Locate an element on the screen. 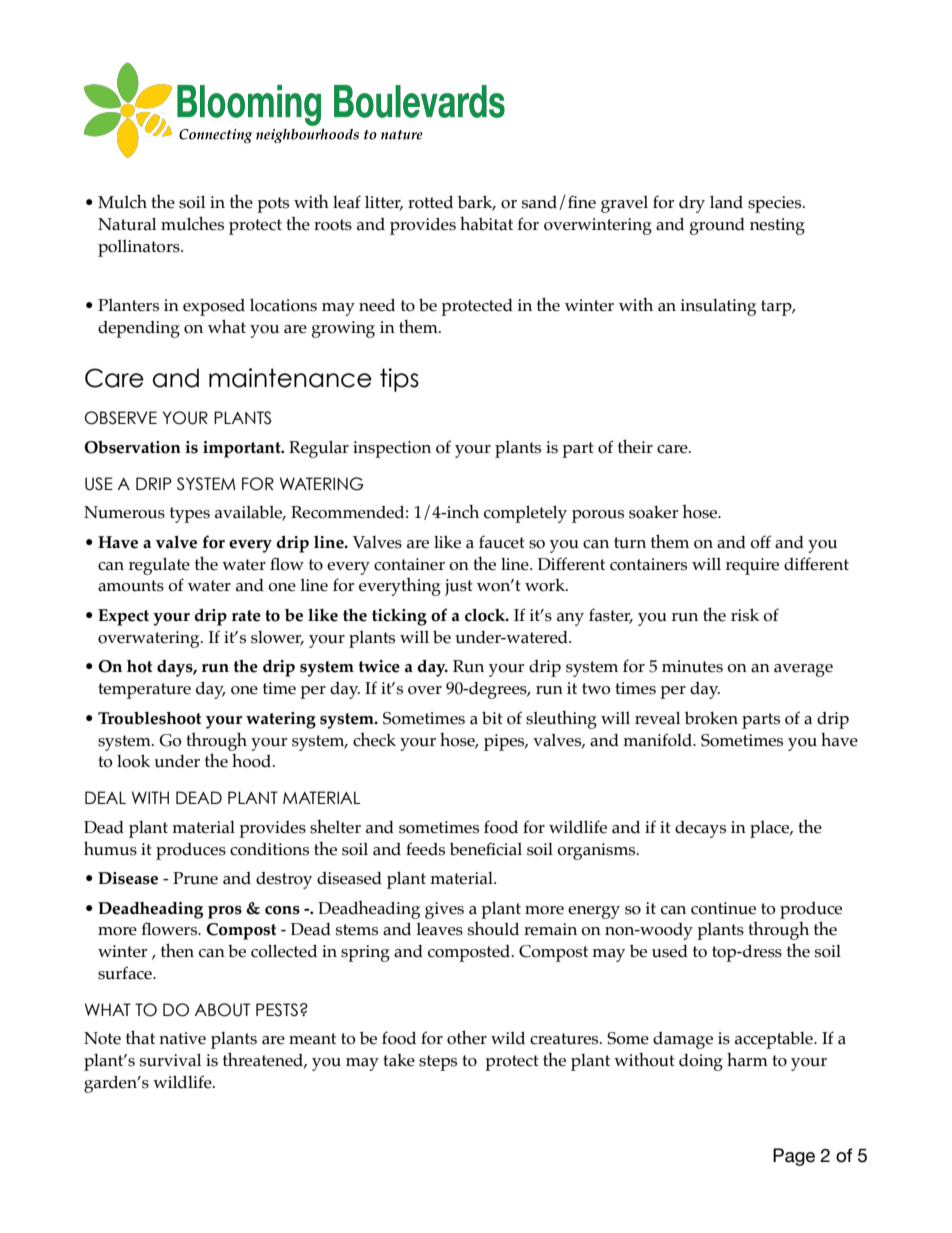 This screenshot has height=1233, width=952. steps is located at coordinates (438, 1063).
